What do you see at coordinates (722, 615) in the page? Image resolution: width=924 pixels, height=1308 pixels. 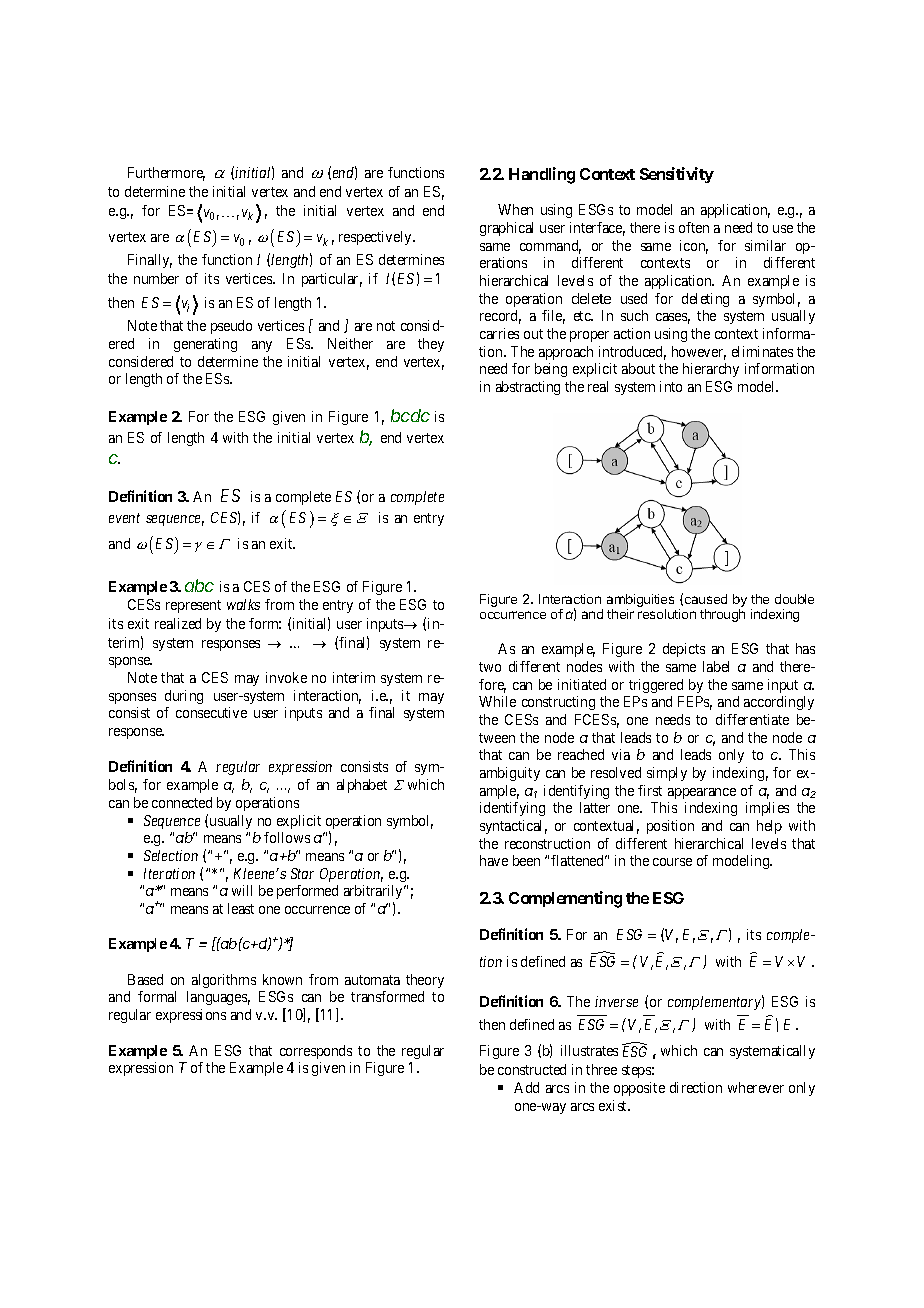 I see `through` at bounding box center [722, 615].
